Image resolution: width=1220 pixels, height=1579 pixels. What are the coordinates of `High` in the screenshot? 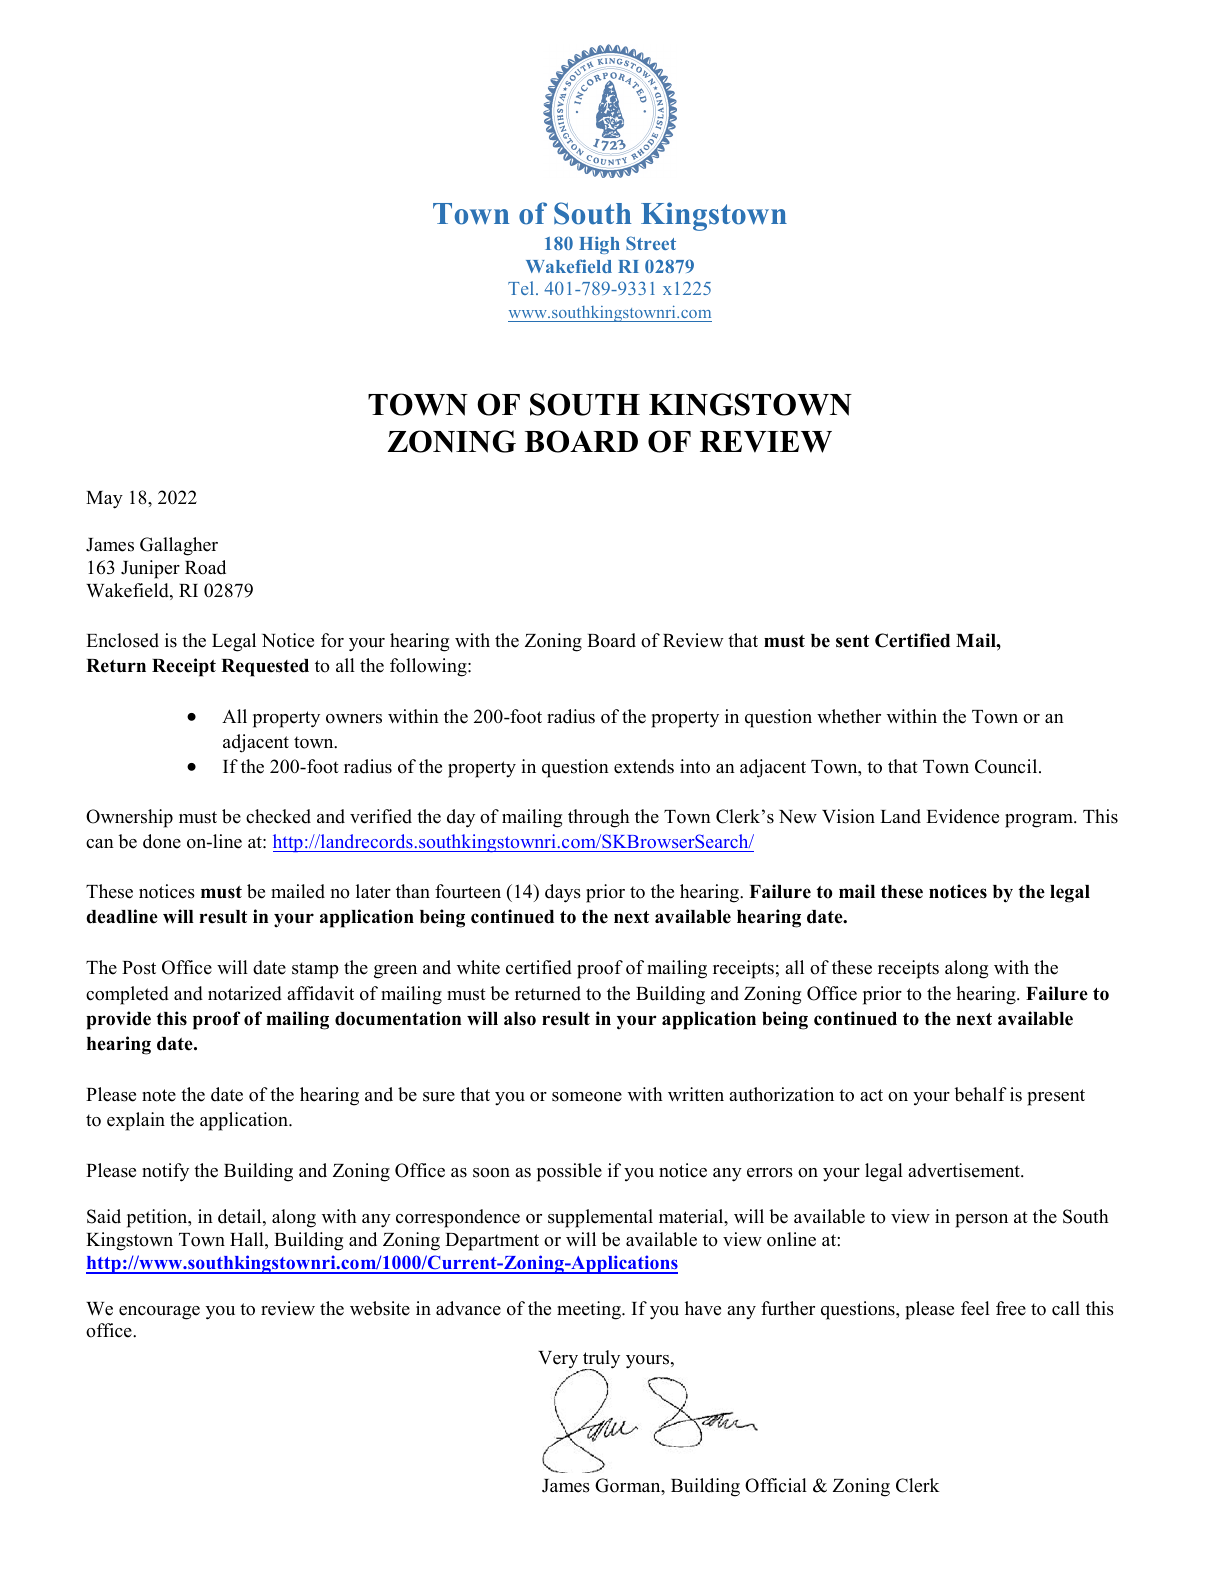 It's located at (599, 245).
